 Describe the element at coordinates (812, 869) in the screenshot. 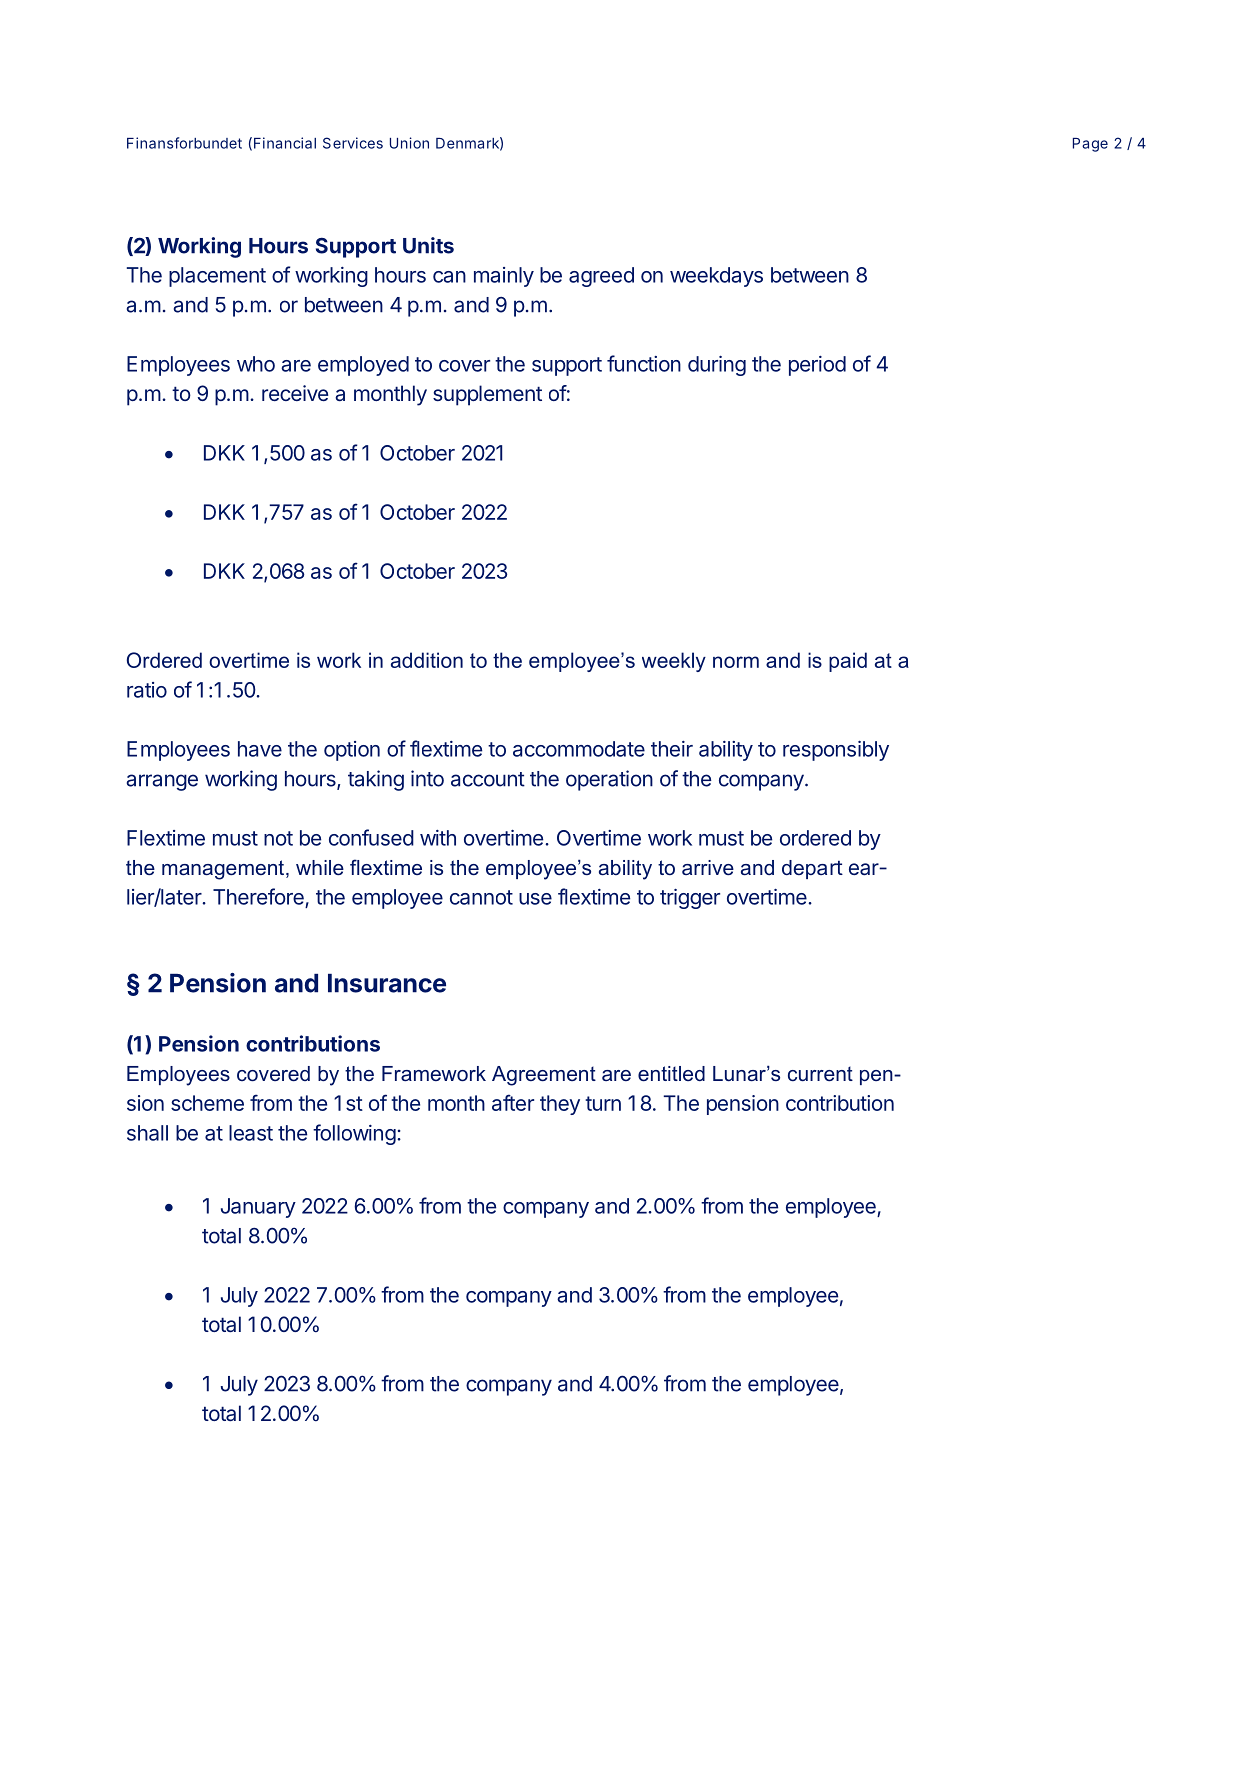

I see `depart` at that location.
